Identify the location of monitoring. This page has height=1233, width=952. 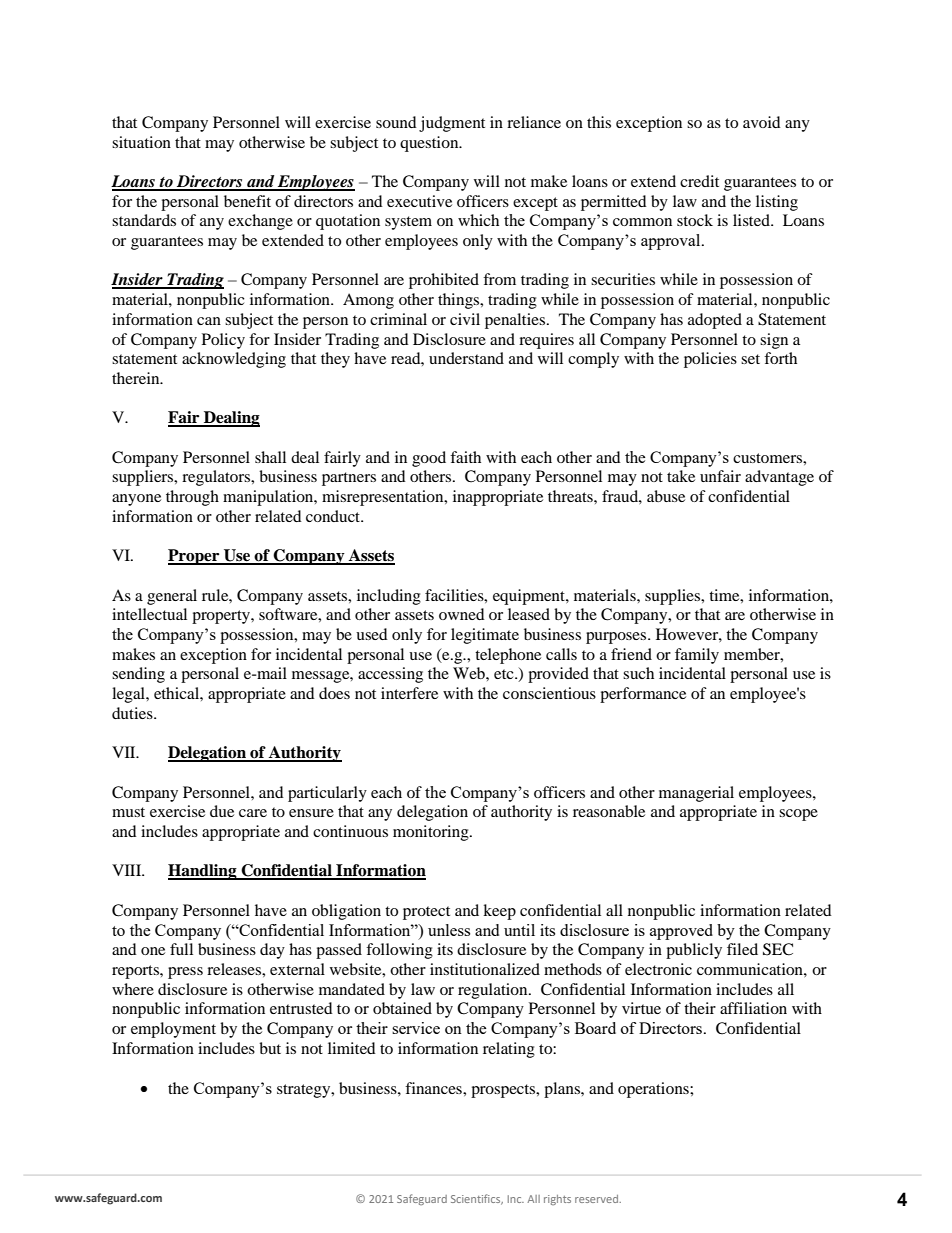
(432, 833).
